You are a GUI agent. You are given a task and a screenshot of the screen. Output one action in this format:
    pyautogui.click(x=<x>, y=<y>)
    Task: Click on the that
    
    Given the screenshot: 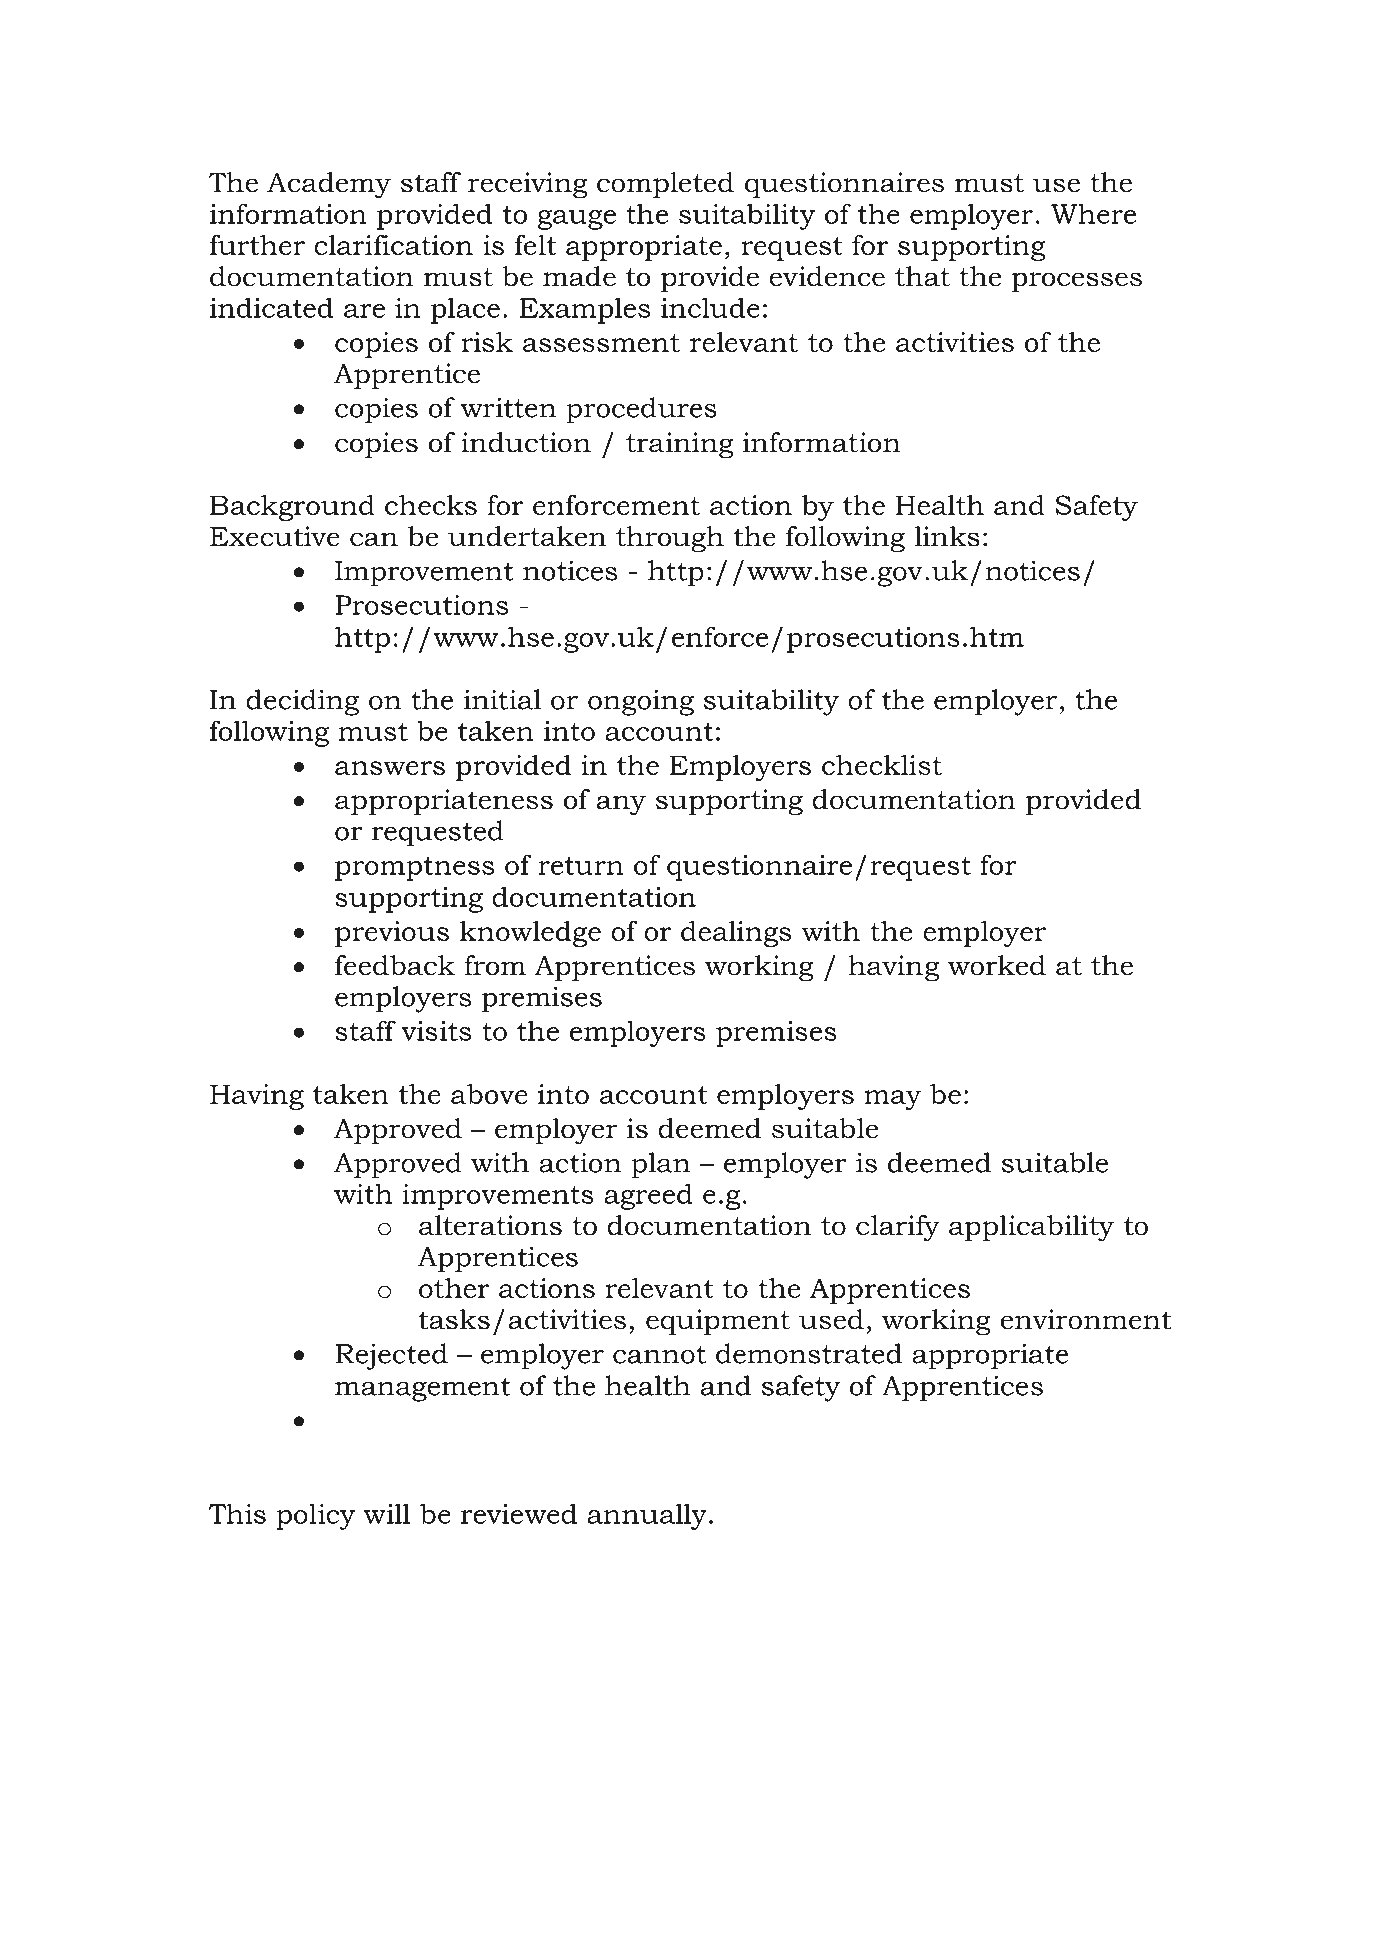 What is the action you would take?
    pyautogui.click(x=922, y=276)
